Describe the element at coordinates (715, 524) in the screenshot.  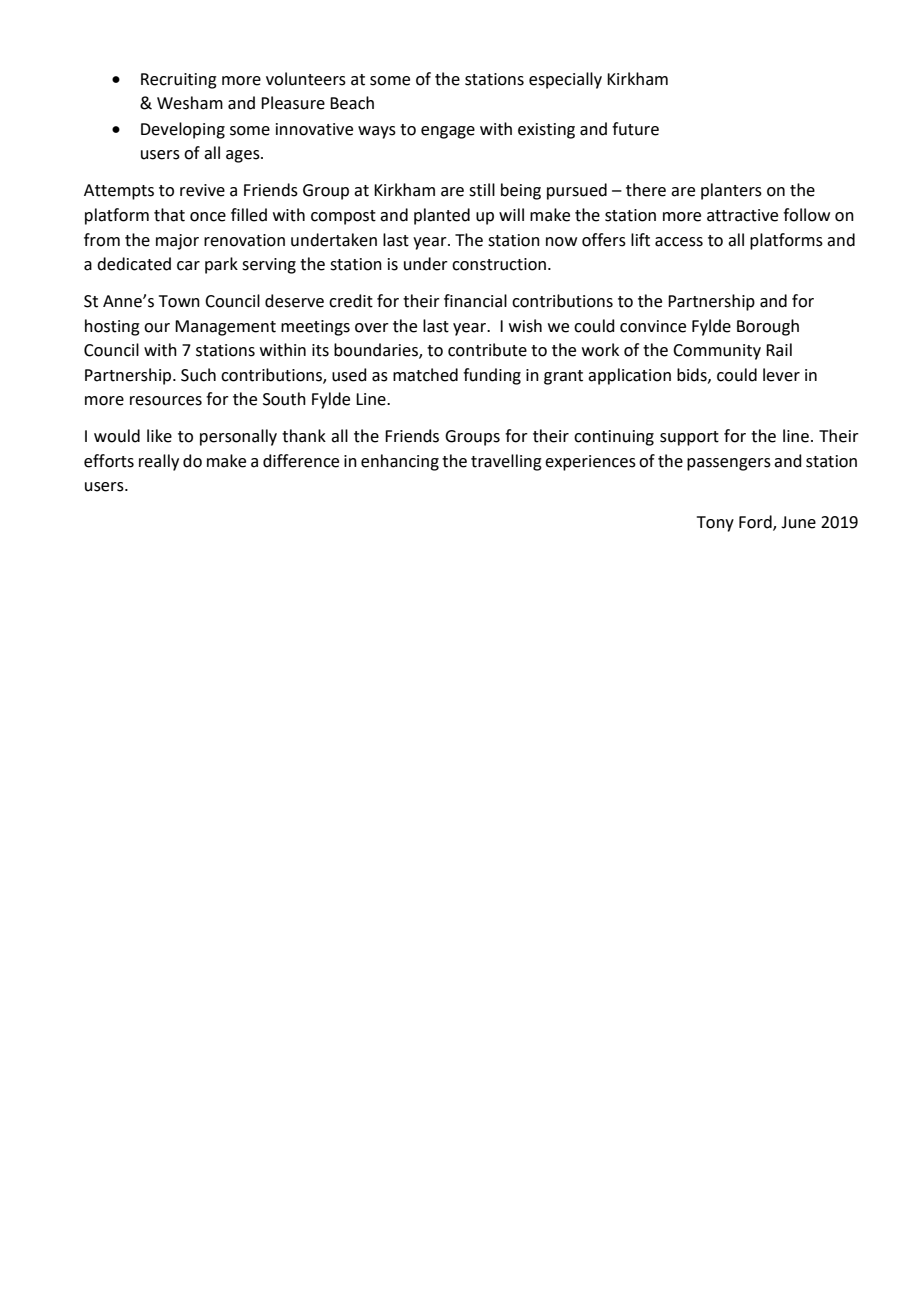
I see `Tony` at that location.
